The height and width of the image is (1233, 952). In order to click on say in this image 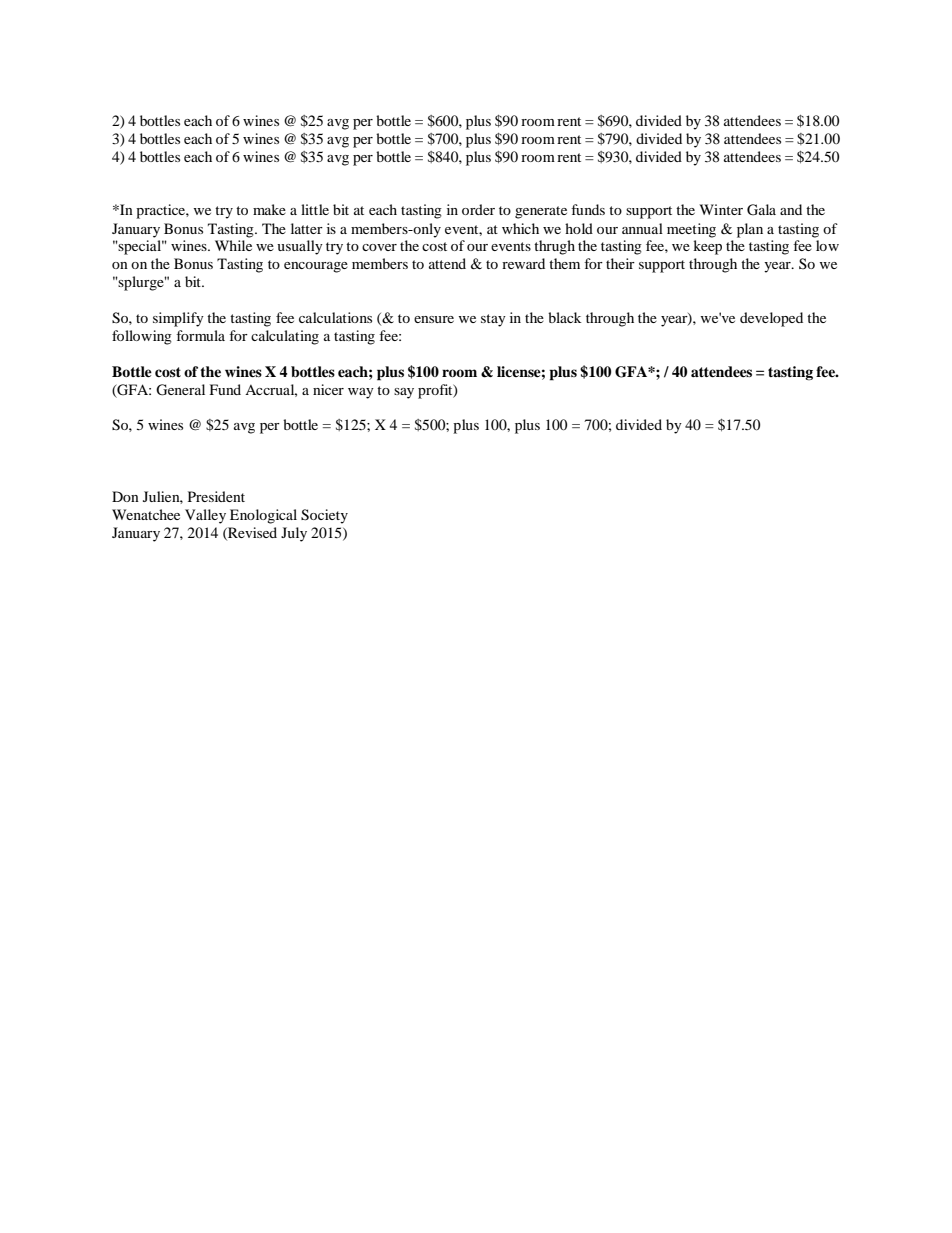, I will do `click(404, 393)`.
